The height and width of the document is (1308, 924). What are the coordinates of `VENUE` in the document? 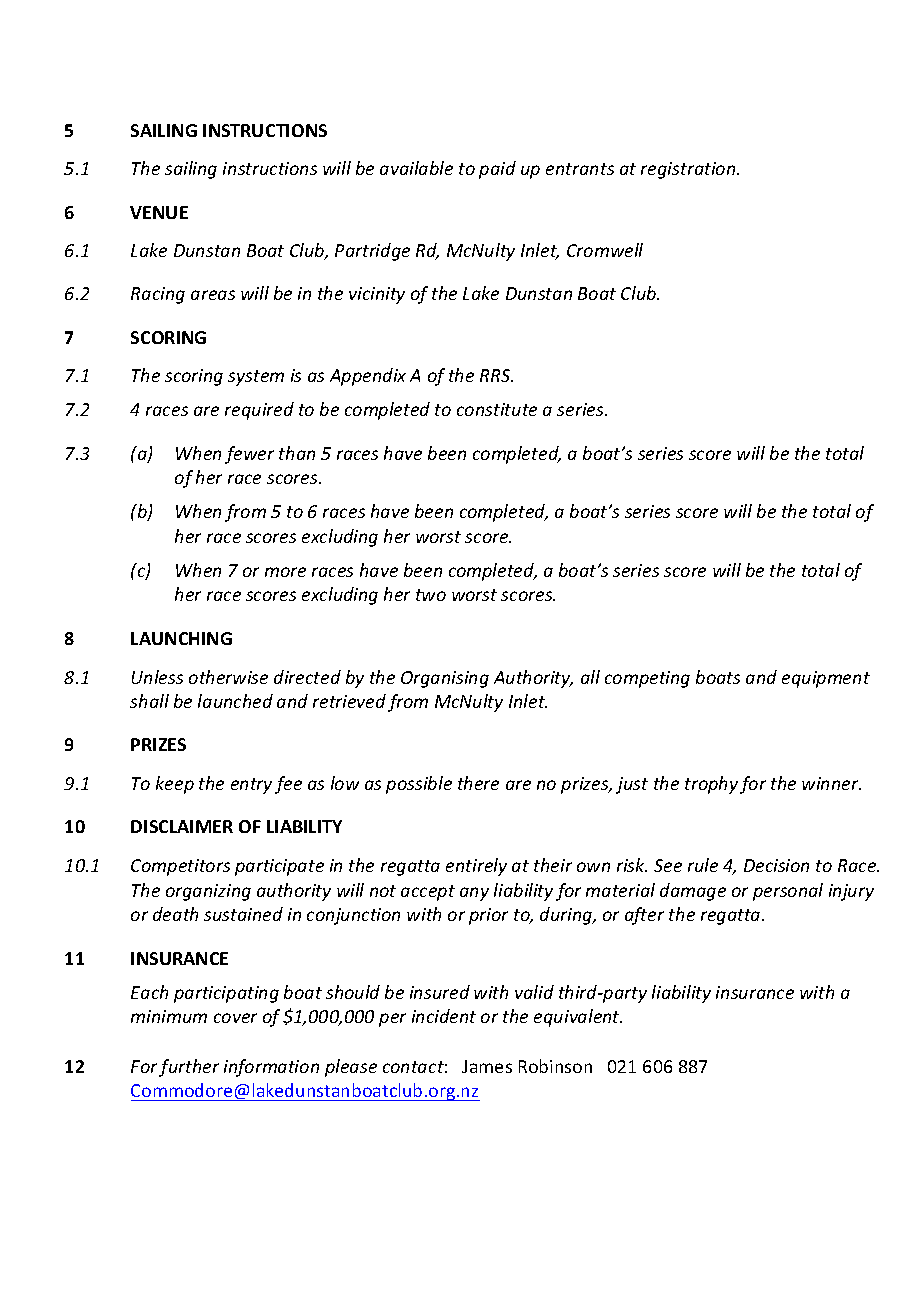 It's located at (159, 212).
